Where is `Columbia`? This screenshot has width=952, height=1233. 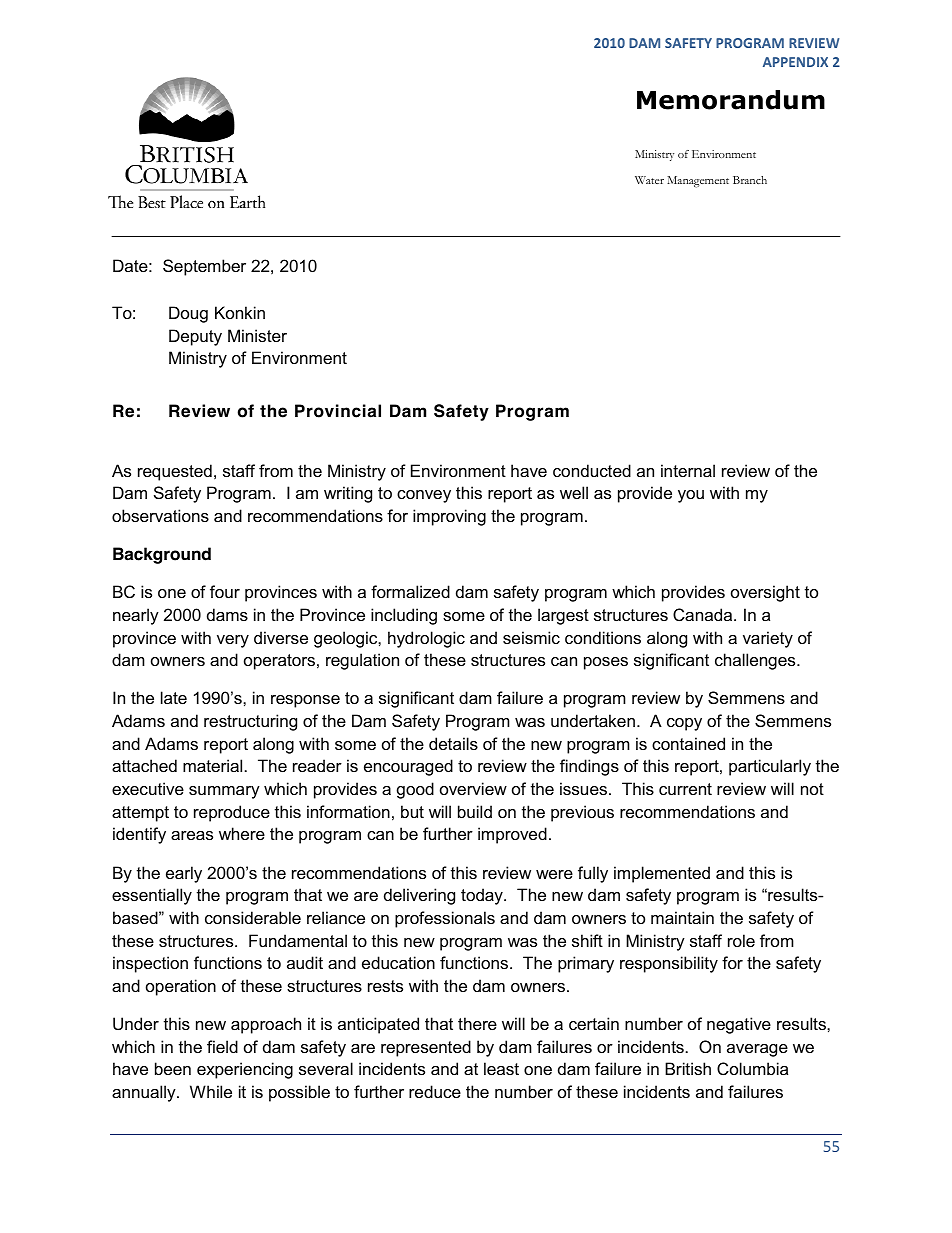 Columbia is located at coordinates (752, 1068).
